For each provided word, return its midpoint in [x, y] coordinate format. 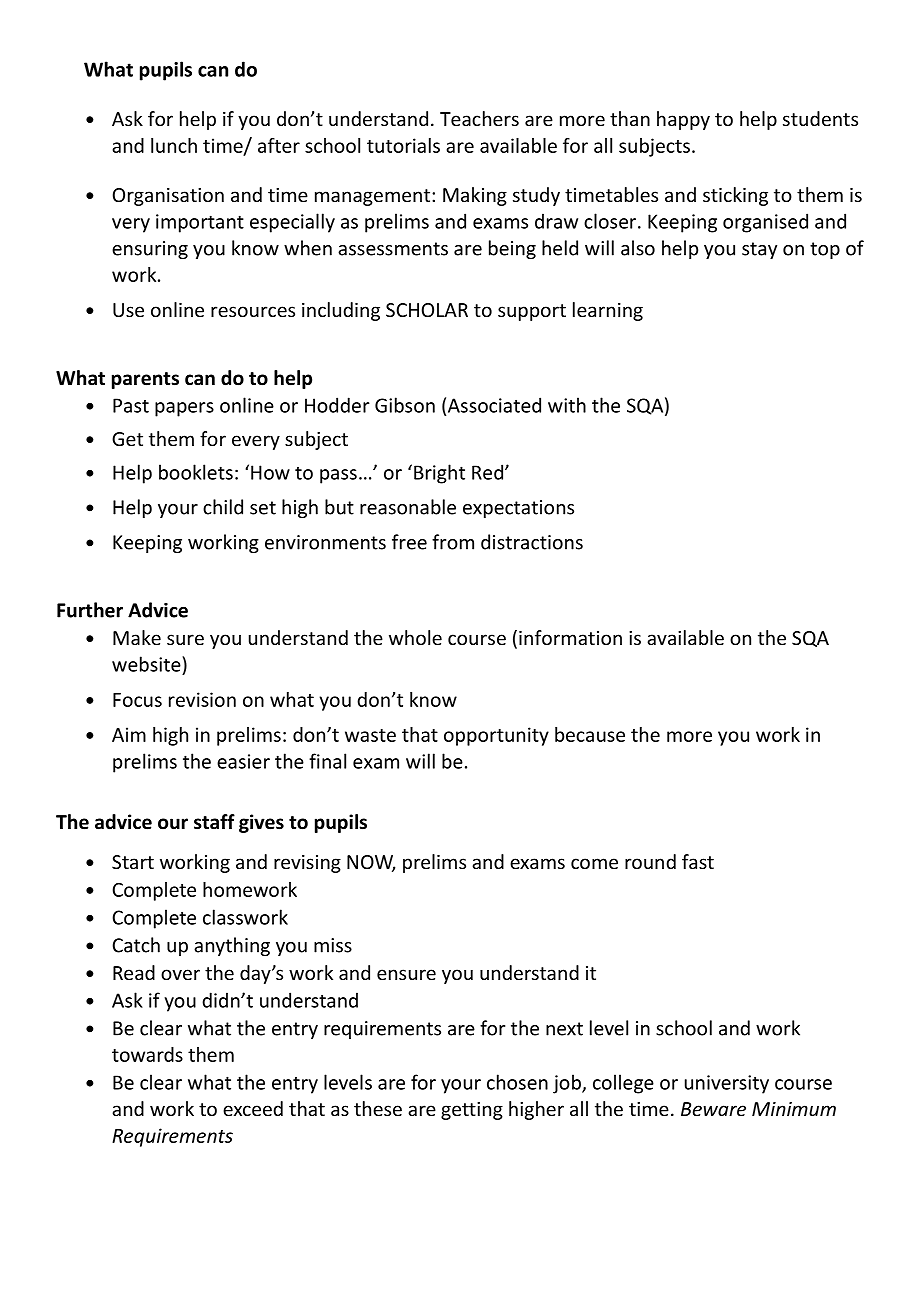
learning [608, 311]
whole [415, 637]
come [594, 863]
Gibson [405, 405]
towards [147, 1054]
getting [472, 1111]
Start [133, 862]
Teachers [479, 118]
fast [698, 861]
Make [137, 637]
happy [683, 120]
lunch [174, 145]
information [570, 637]
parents [145, 380]
